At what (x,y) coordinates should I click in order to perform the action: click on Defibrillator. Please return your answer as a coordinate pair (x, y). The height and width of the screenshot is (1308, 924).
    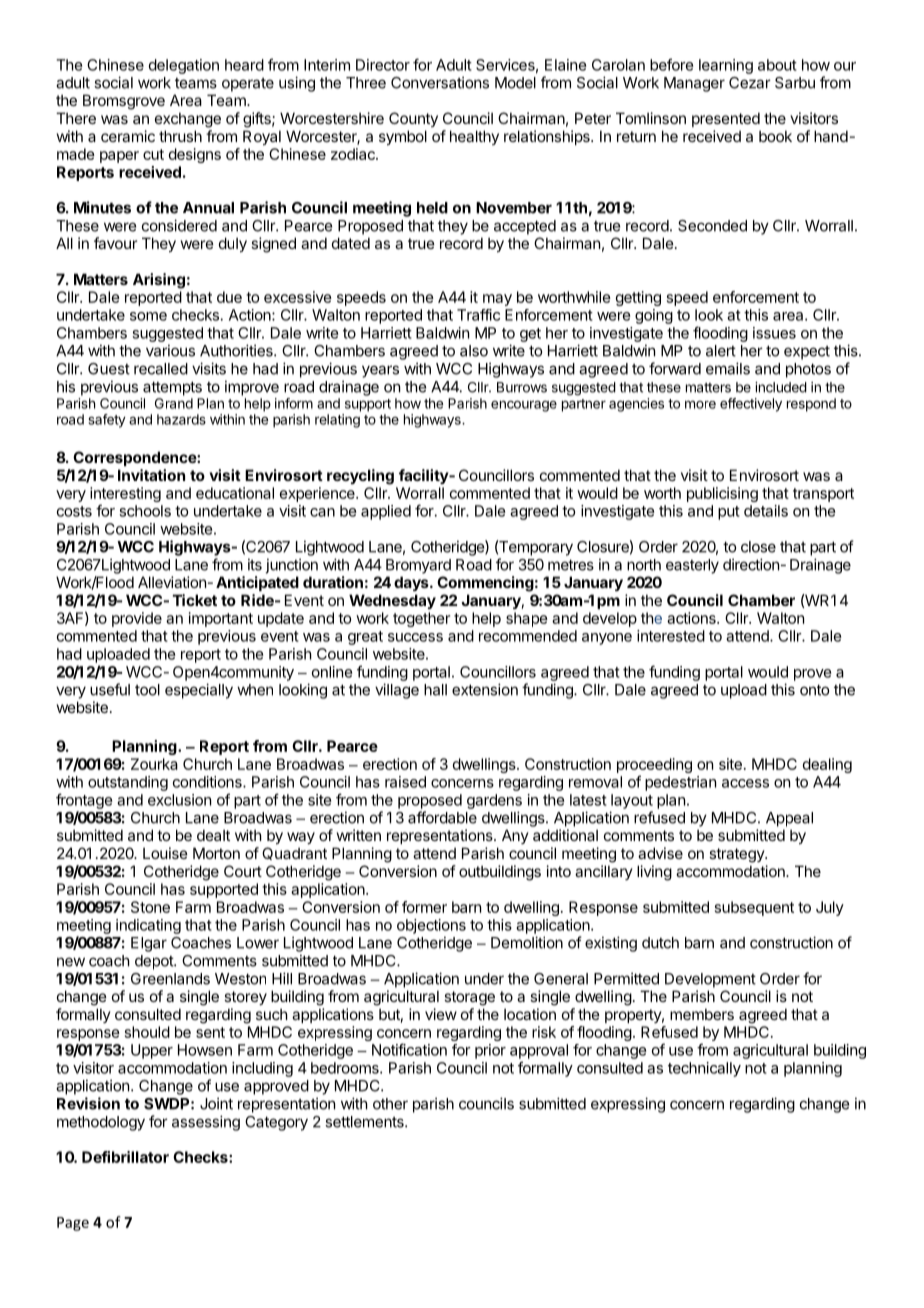
    Looking at the image, I should click on (125, 1157).
